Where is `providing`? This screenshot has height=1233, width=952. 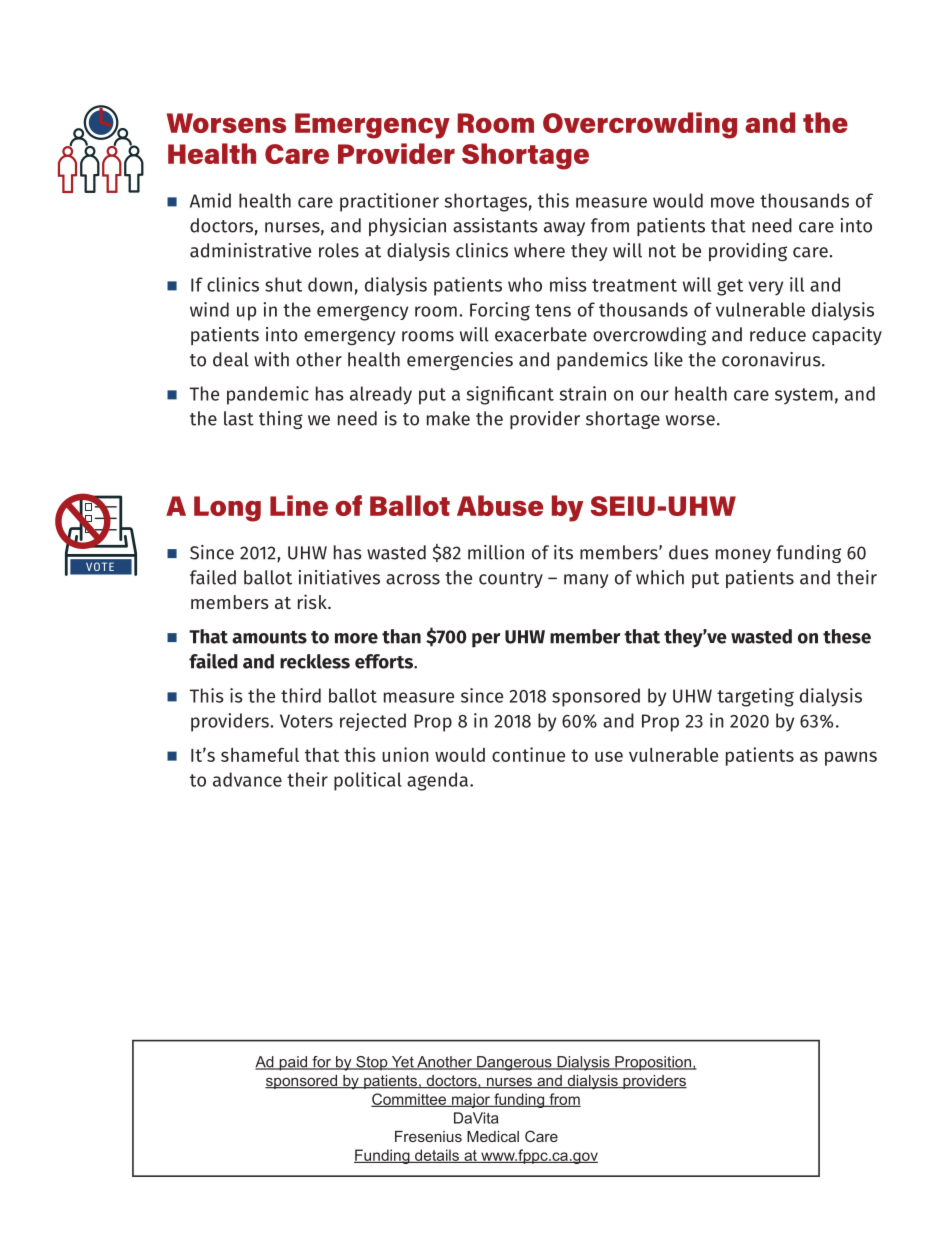 providing is located at coordinates (748, 252).
